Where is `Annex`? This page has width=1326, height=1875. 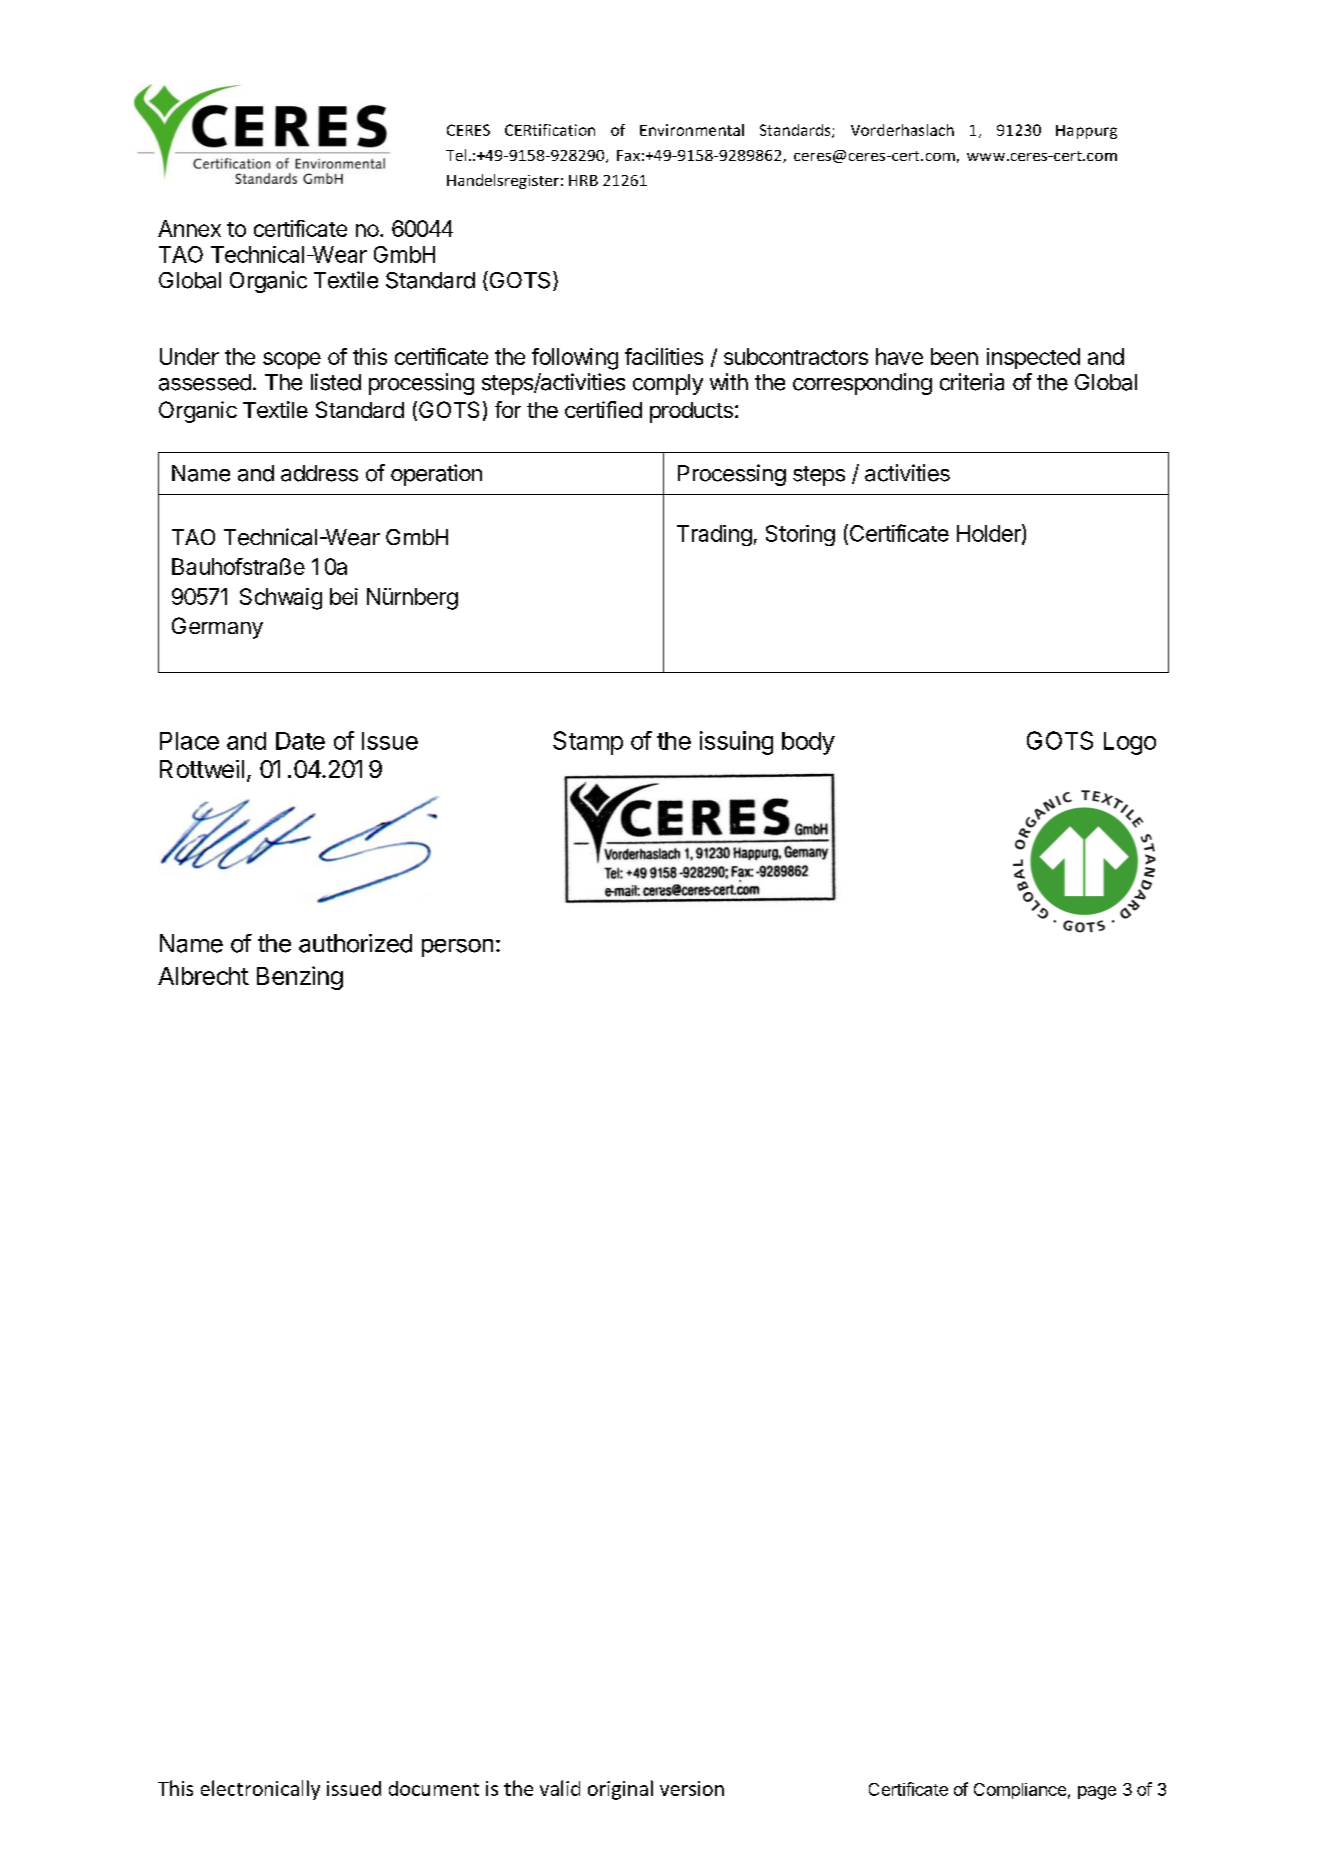
Annex is located at coordinates (189, 228).
